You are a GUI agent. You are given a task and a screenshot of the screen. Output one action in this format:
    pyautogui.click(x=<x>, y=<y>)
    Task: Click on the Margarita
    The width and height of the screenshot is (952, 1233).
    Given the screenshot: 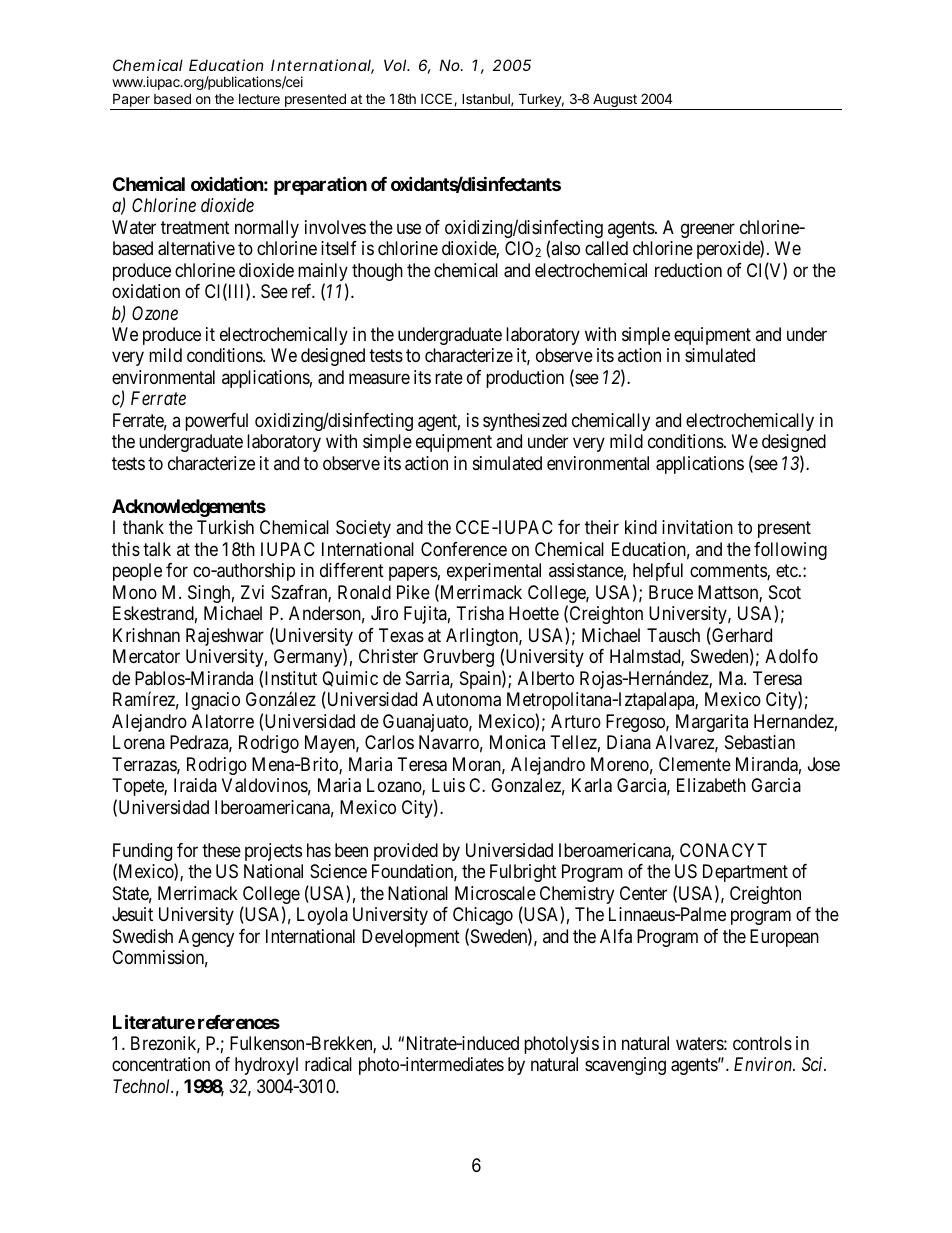 What is the action you would take?
    pyautogui.click(x=712, y=723)
